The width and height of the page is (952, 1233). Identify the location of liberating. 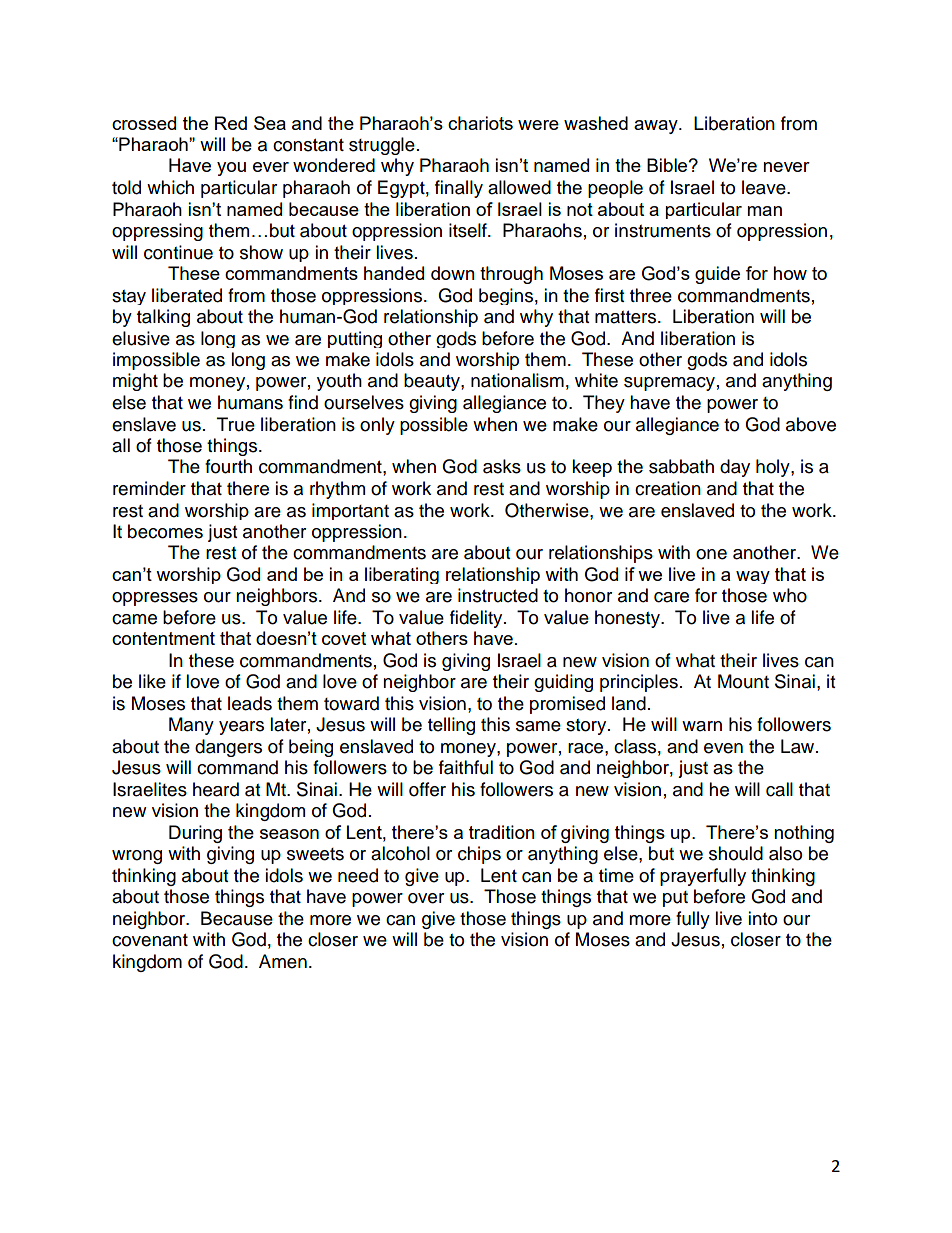
(402, 575).
